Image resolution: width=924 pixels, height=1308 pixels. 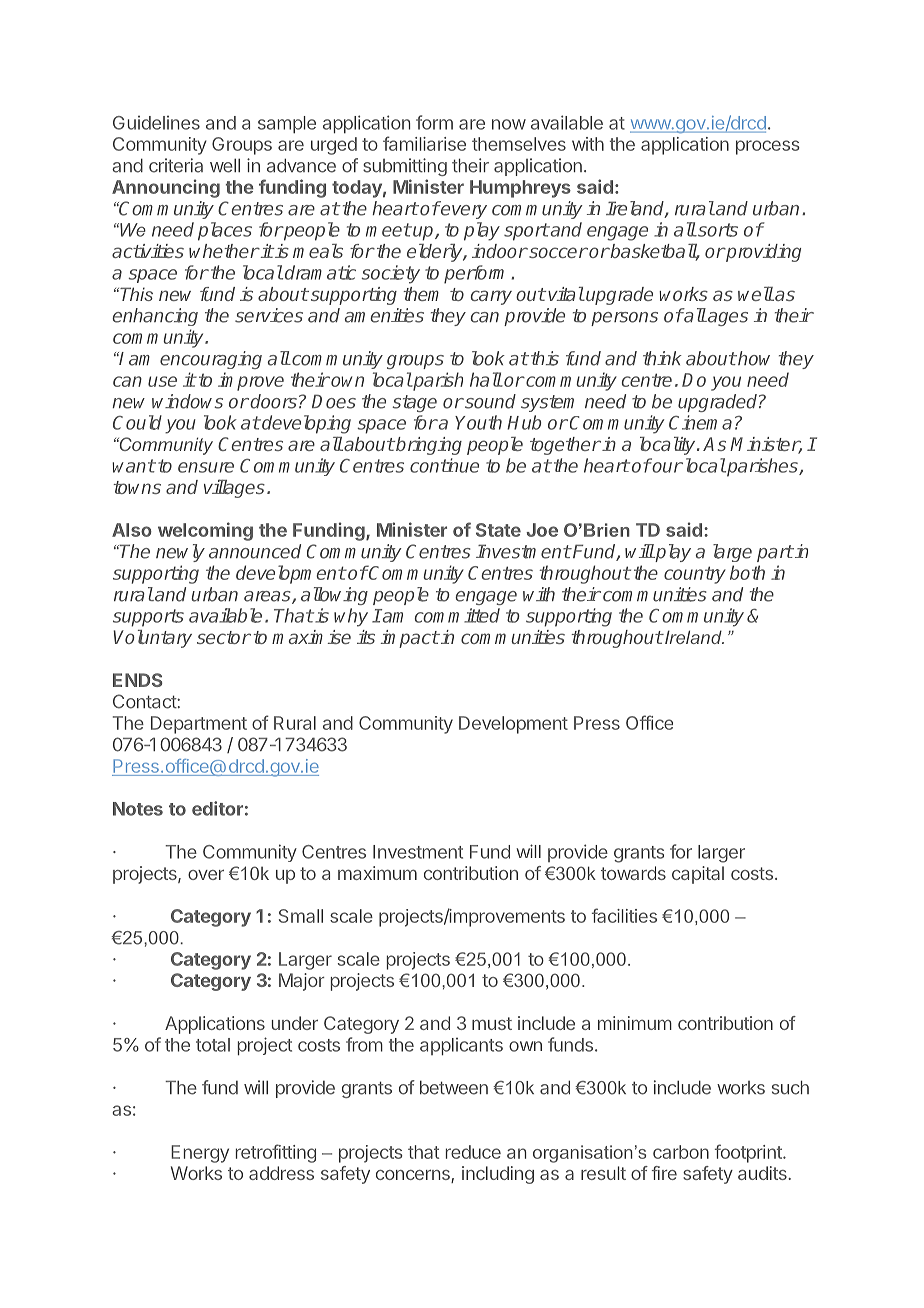 What do you see at coordinates (695, 575) in the page?
I see `country` at bounding box center [695, 575].
